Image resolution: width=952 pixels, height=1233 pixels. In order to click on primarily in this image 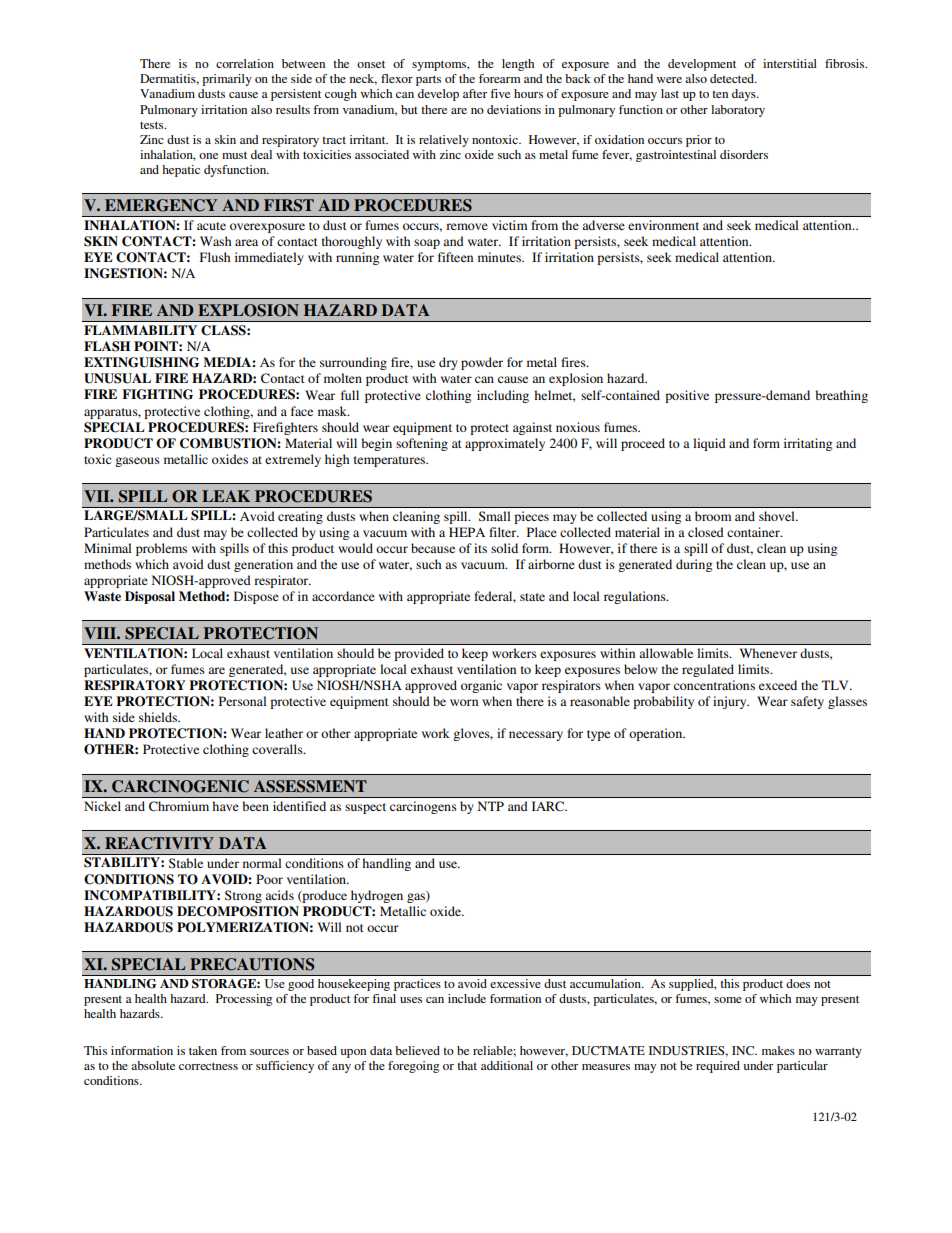, I will do `click(227, 80)`.
